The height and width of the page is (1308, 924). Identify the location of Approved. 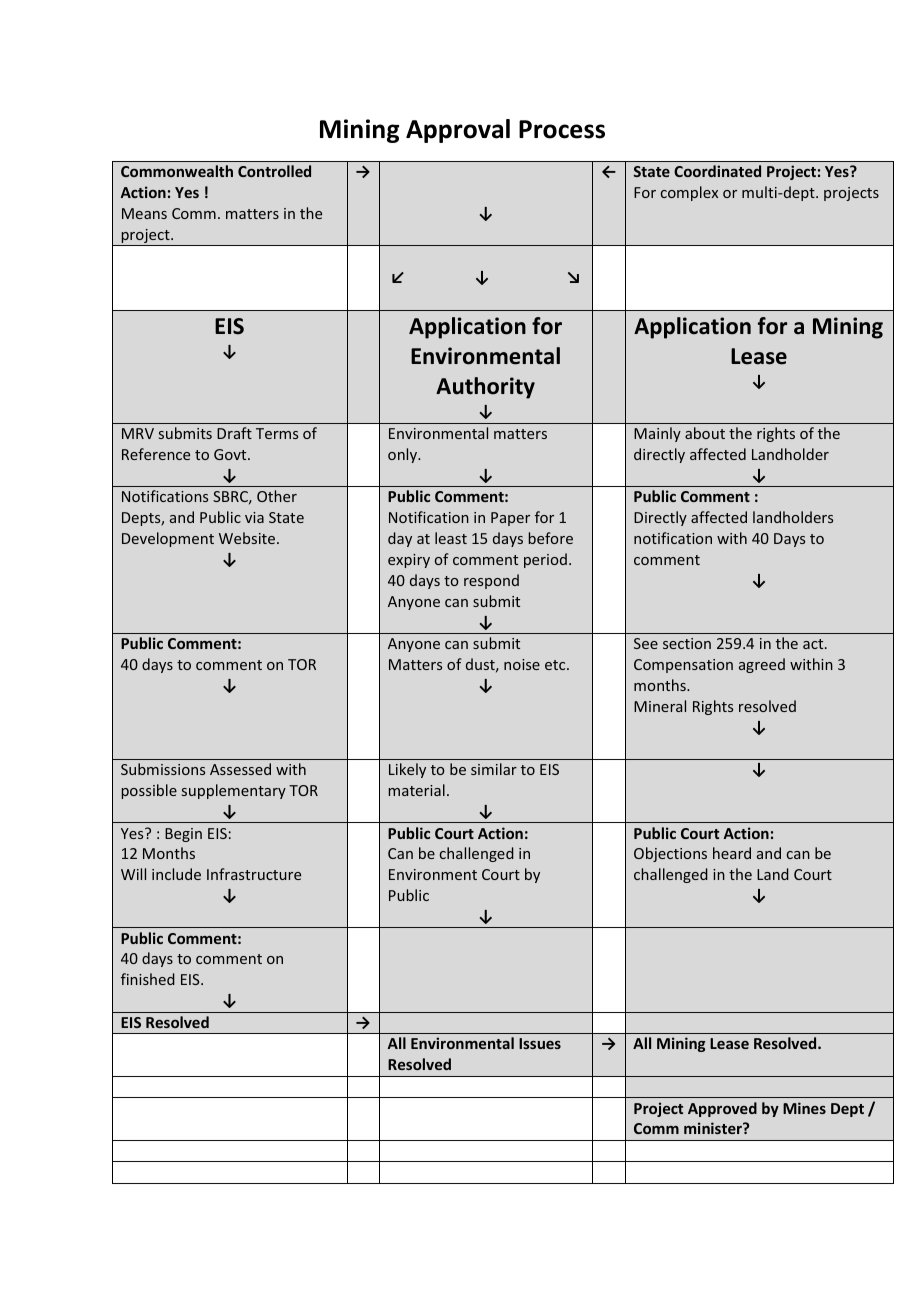
(722, 1109).
